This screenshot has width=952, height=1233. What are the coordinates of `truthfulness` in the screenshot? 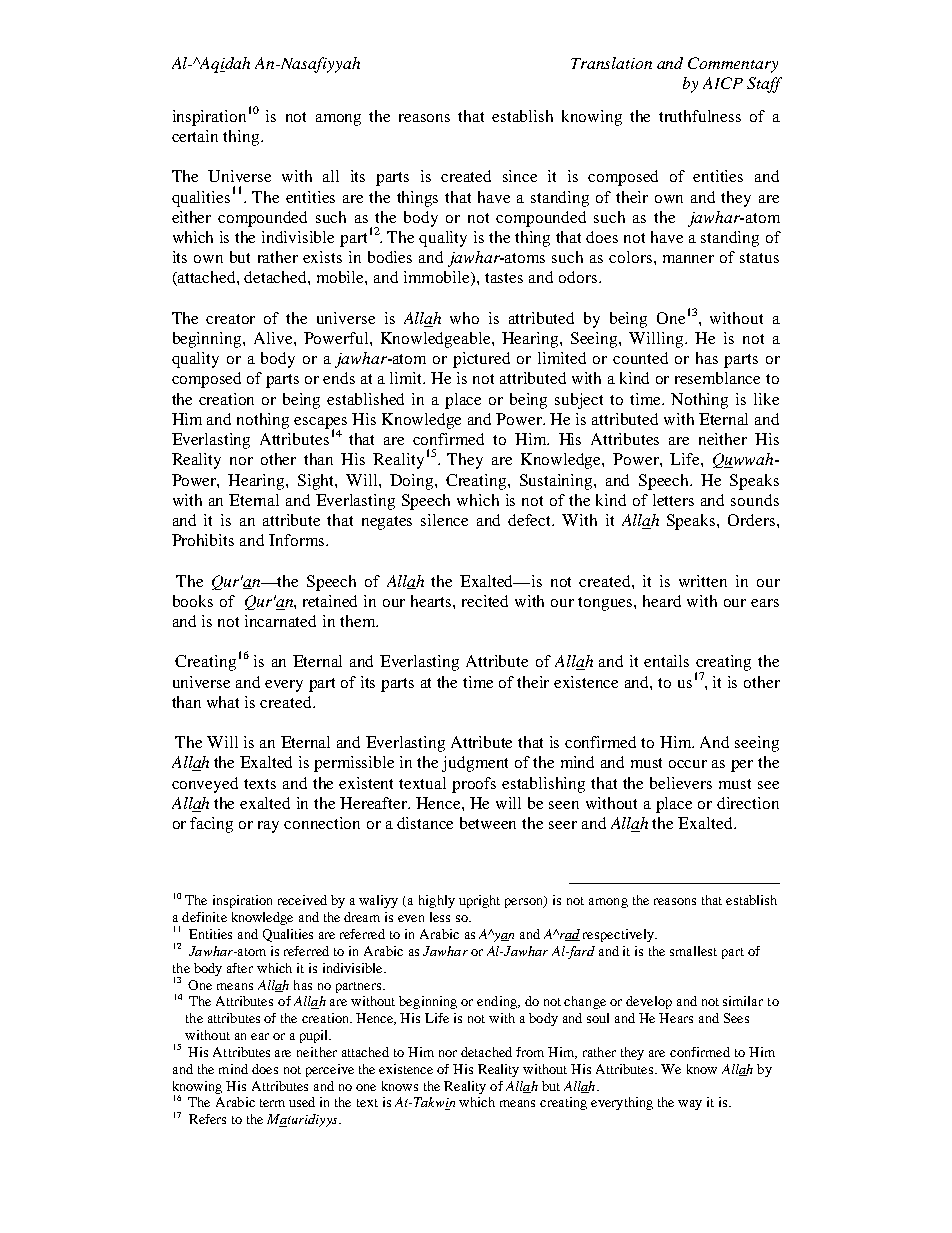 It's located at (700, 116).
